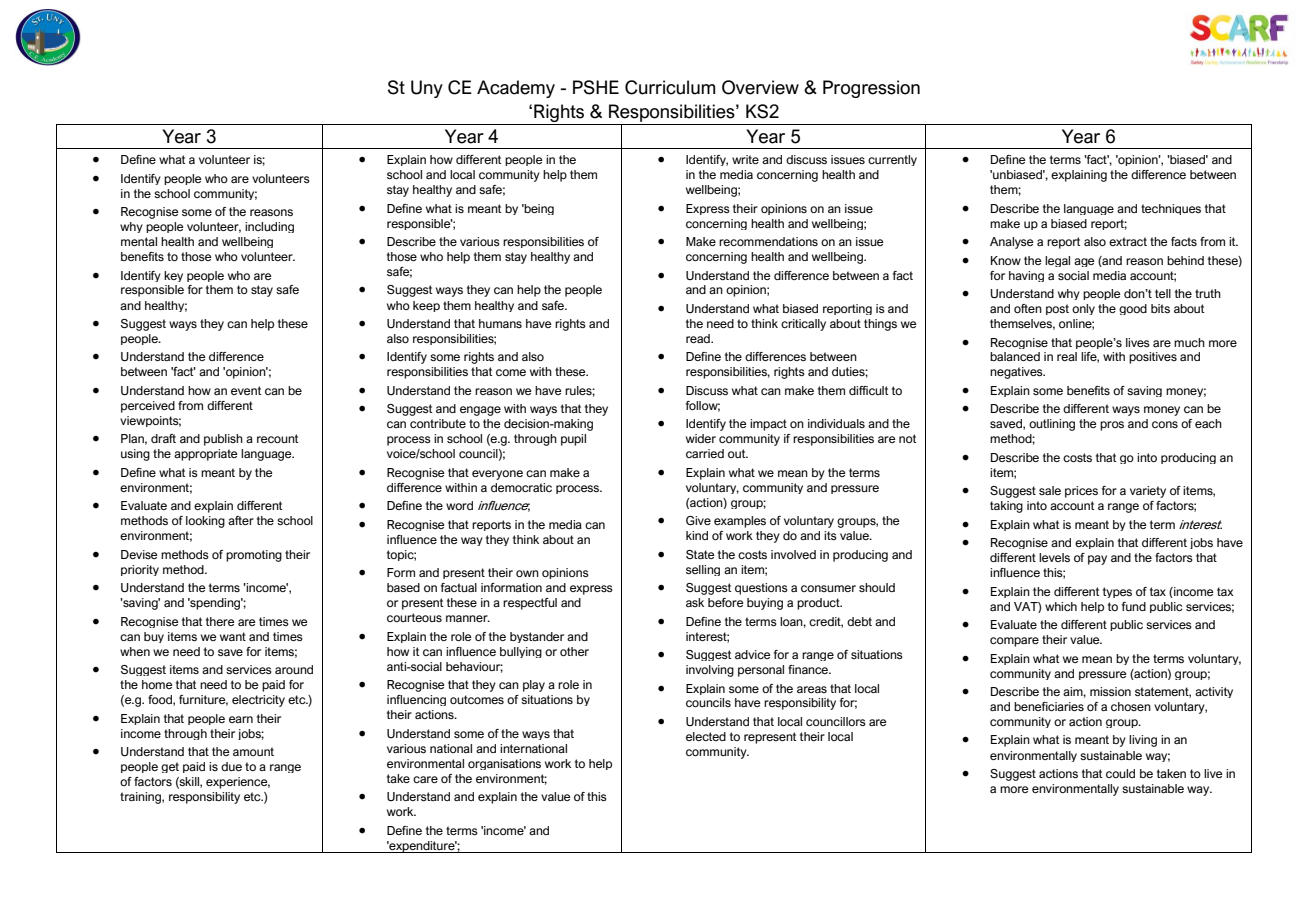  What do you see at coordinates (699, 338) in the screenshot?
I see `read` at bounding box center [699, 338].
